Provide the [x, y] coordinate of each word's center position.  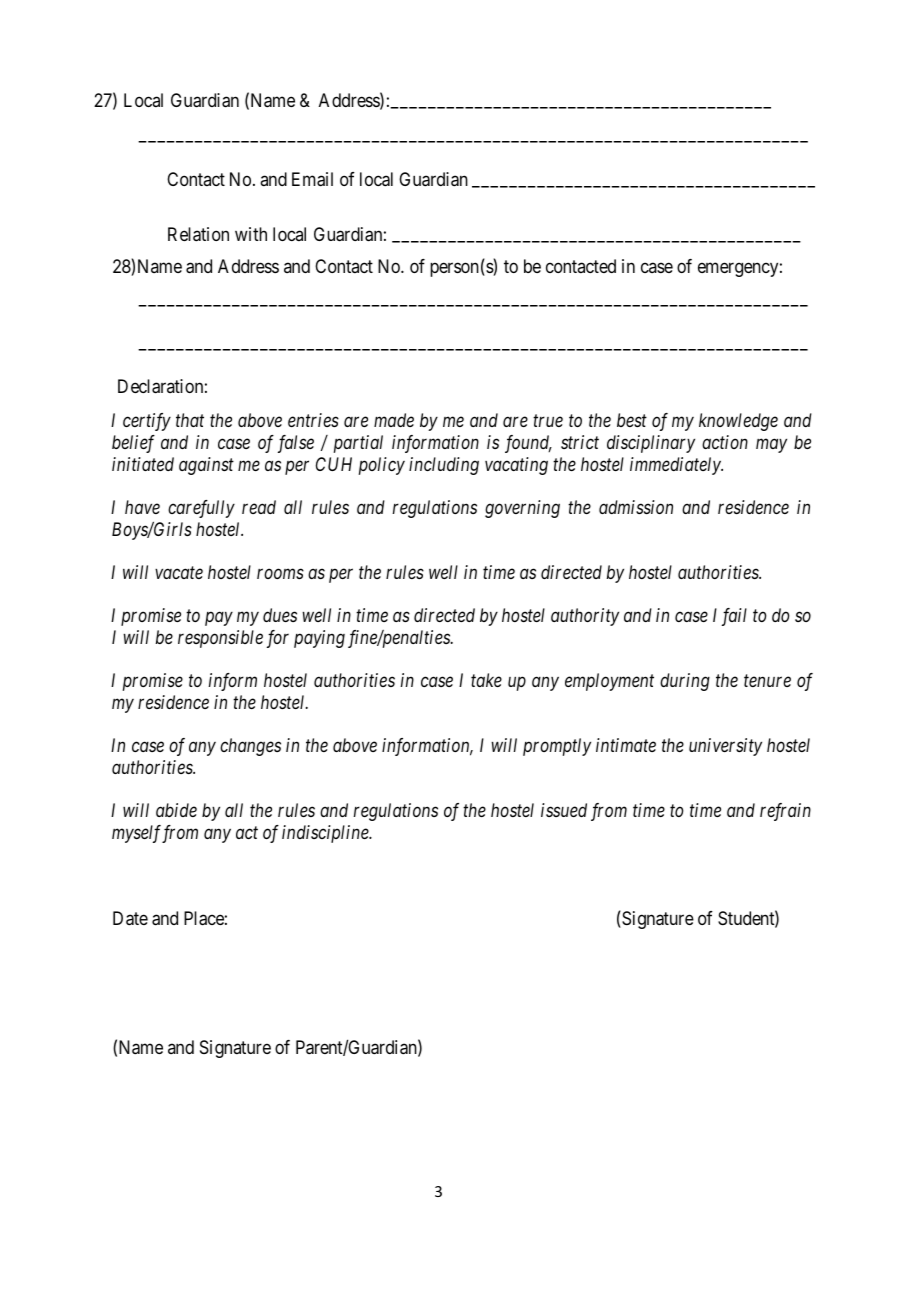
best [632, 420]
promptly [557, 747]
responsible [220, 639]
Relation [198, 234]
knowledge [738, 422]
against [206, 466]
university [725, 747]
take [486, 680]
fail [734, 617]
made [394, 420]
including [444, 466]
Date [130, 918]
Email [312, 179]
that [190, 420]
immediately [676, 466]
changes [250, 747]
